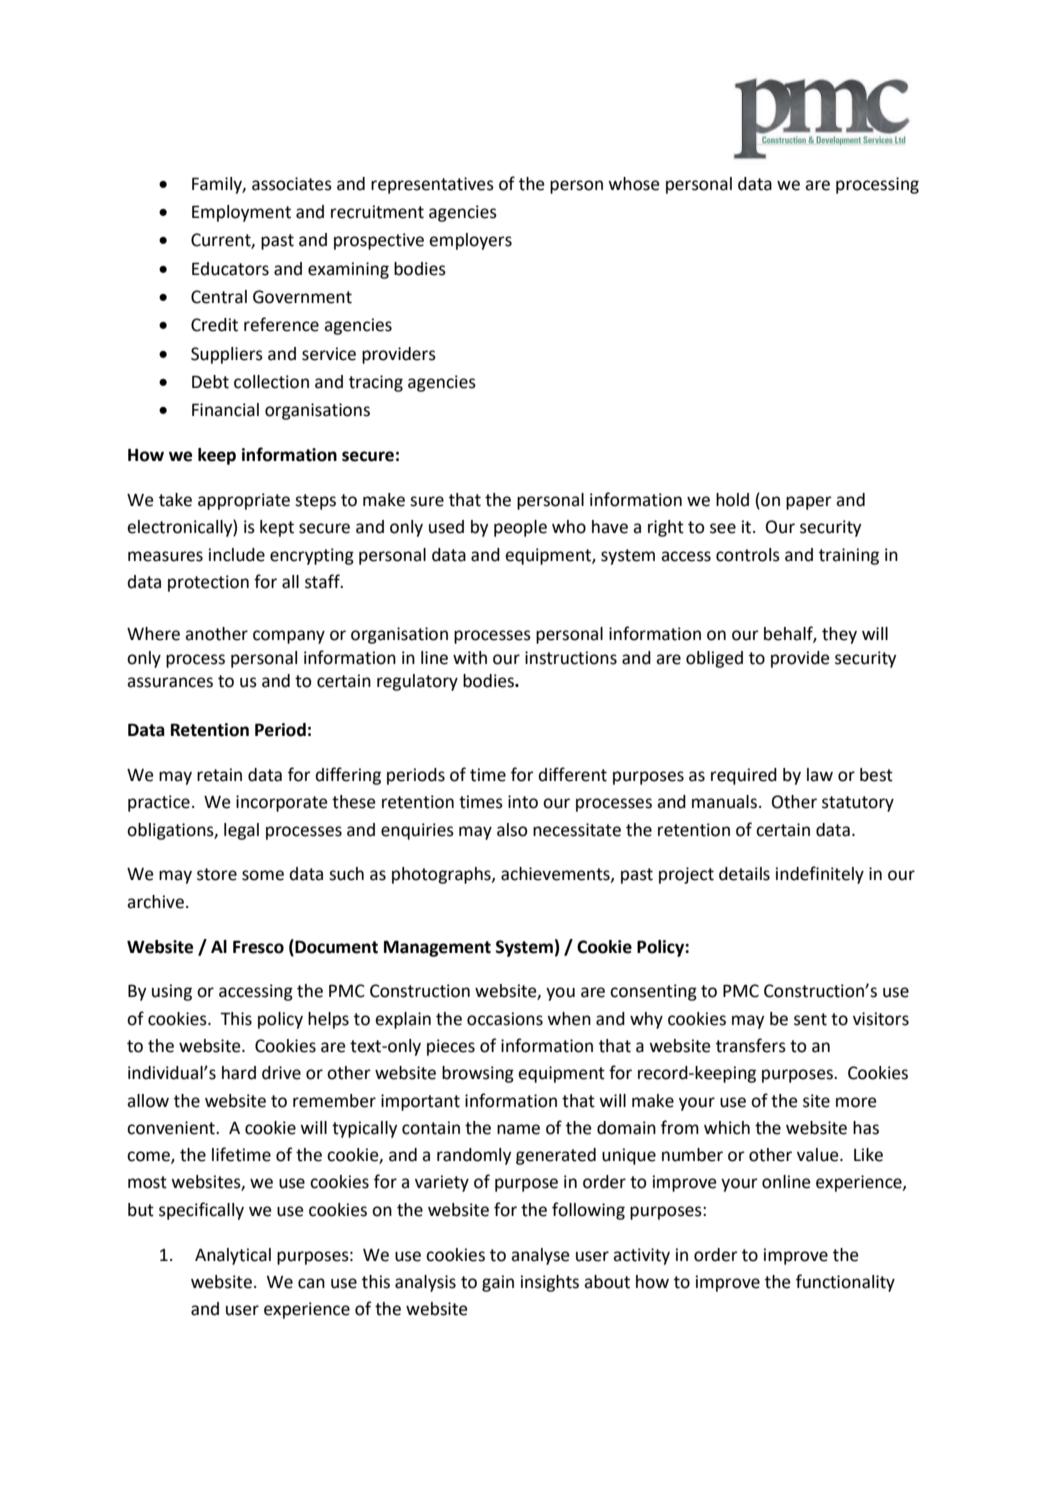 Image resolution: width=1051 pixels, height=1487 pixels. What do you see at coordinates (572, 774) in the page?
I see `different` at bounding box center [572, 774].
